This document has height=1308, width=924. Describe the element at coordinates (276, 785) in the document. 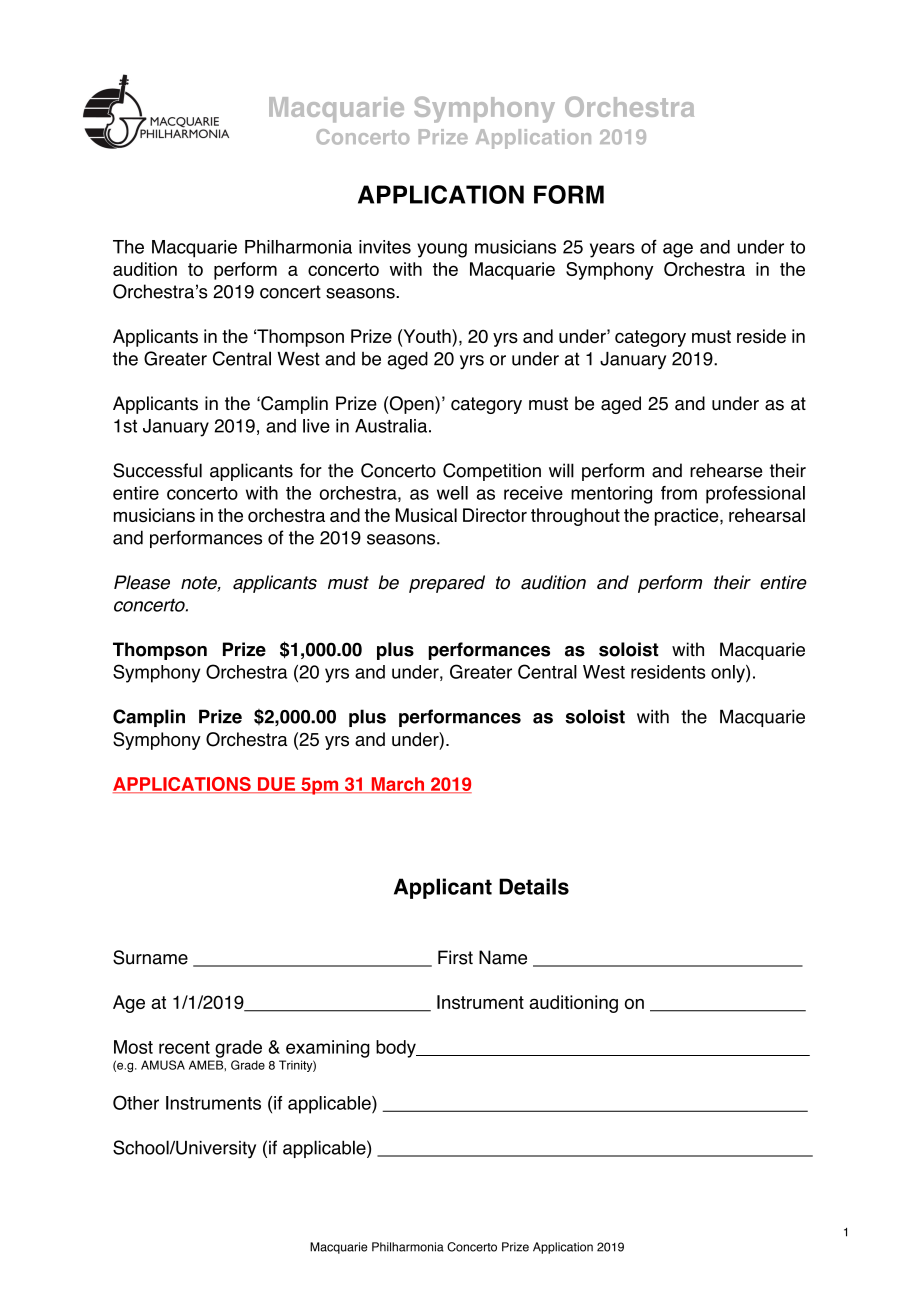

I see `DUE` at that location.
